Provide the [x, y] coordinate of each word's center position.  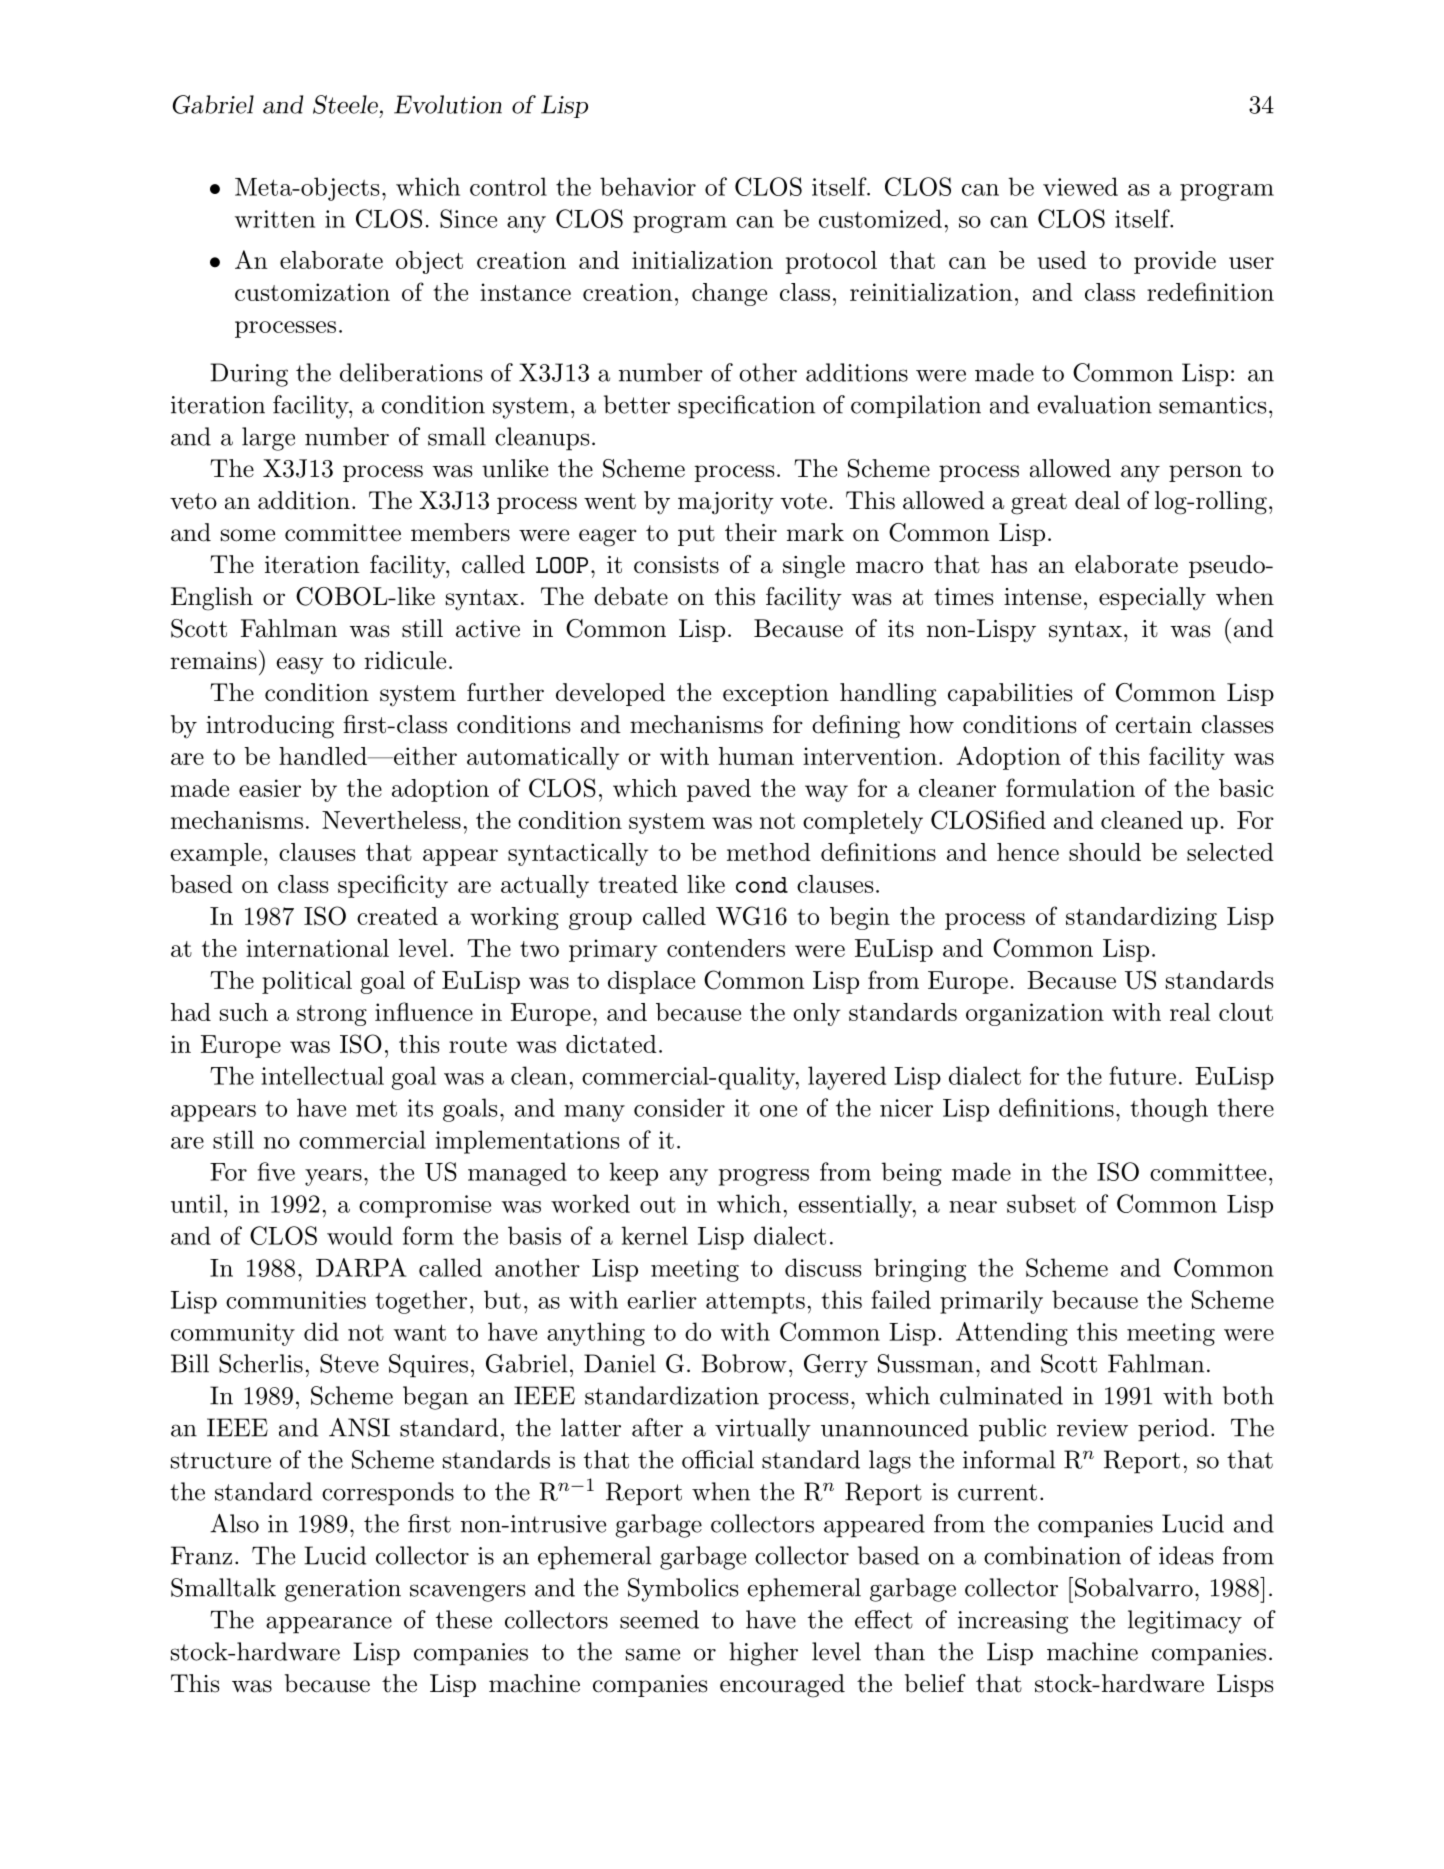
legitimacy [1185, 1622]
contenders [726, 948]
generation [343, 1590]
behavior [648, 186]
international [317, 948]
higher [763, 1654]
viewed [1080, 186]
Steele [345, 104]
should [1105, 852]
